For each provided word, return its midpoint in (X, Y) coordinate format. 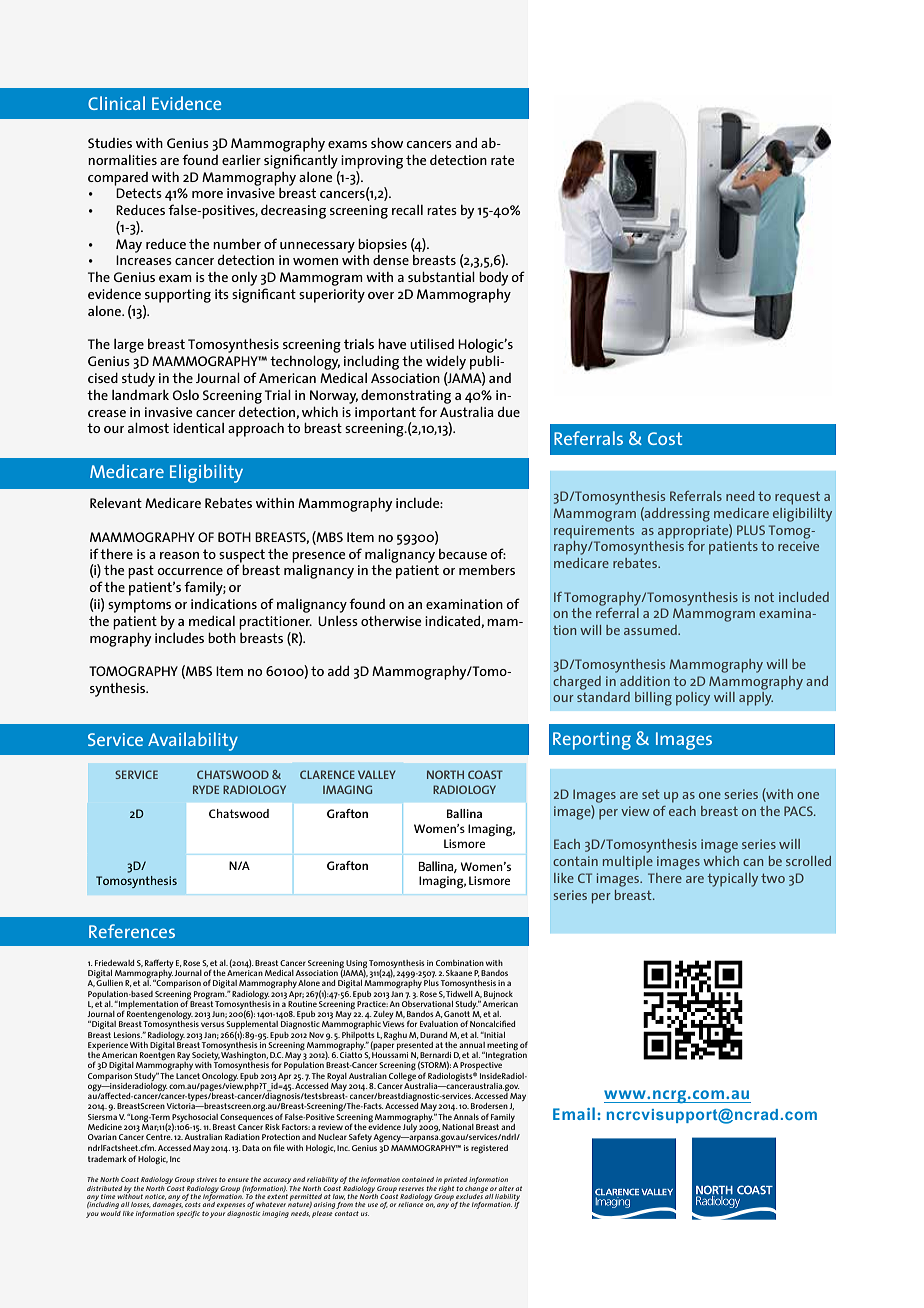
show (387, 143)
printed (455, 1180)
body (494, 279)
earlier (241, 160)
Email (574, 1113)
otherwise (391, 621)
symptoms (139, 606)
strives (207, 1179)
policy (693, 699)
